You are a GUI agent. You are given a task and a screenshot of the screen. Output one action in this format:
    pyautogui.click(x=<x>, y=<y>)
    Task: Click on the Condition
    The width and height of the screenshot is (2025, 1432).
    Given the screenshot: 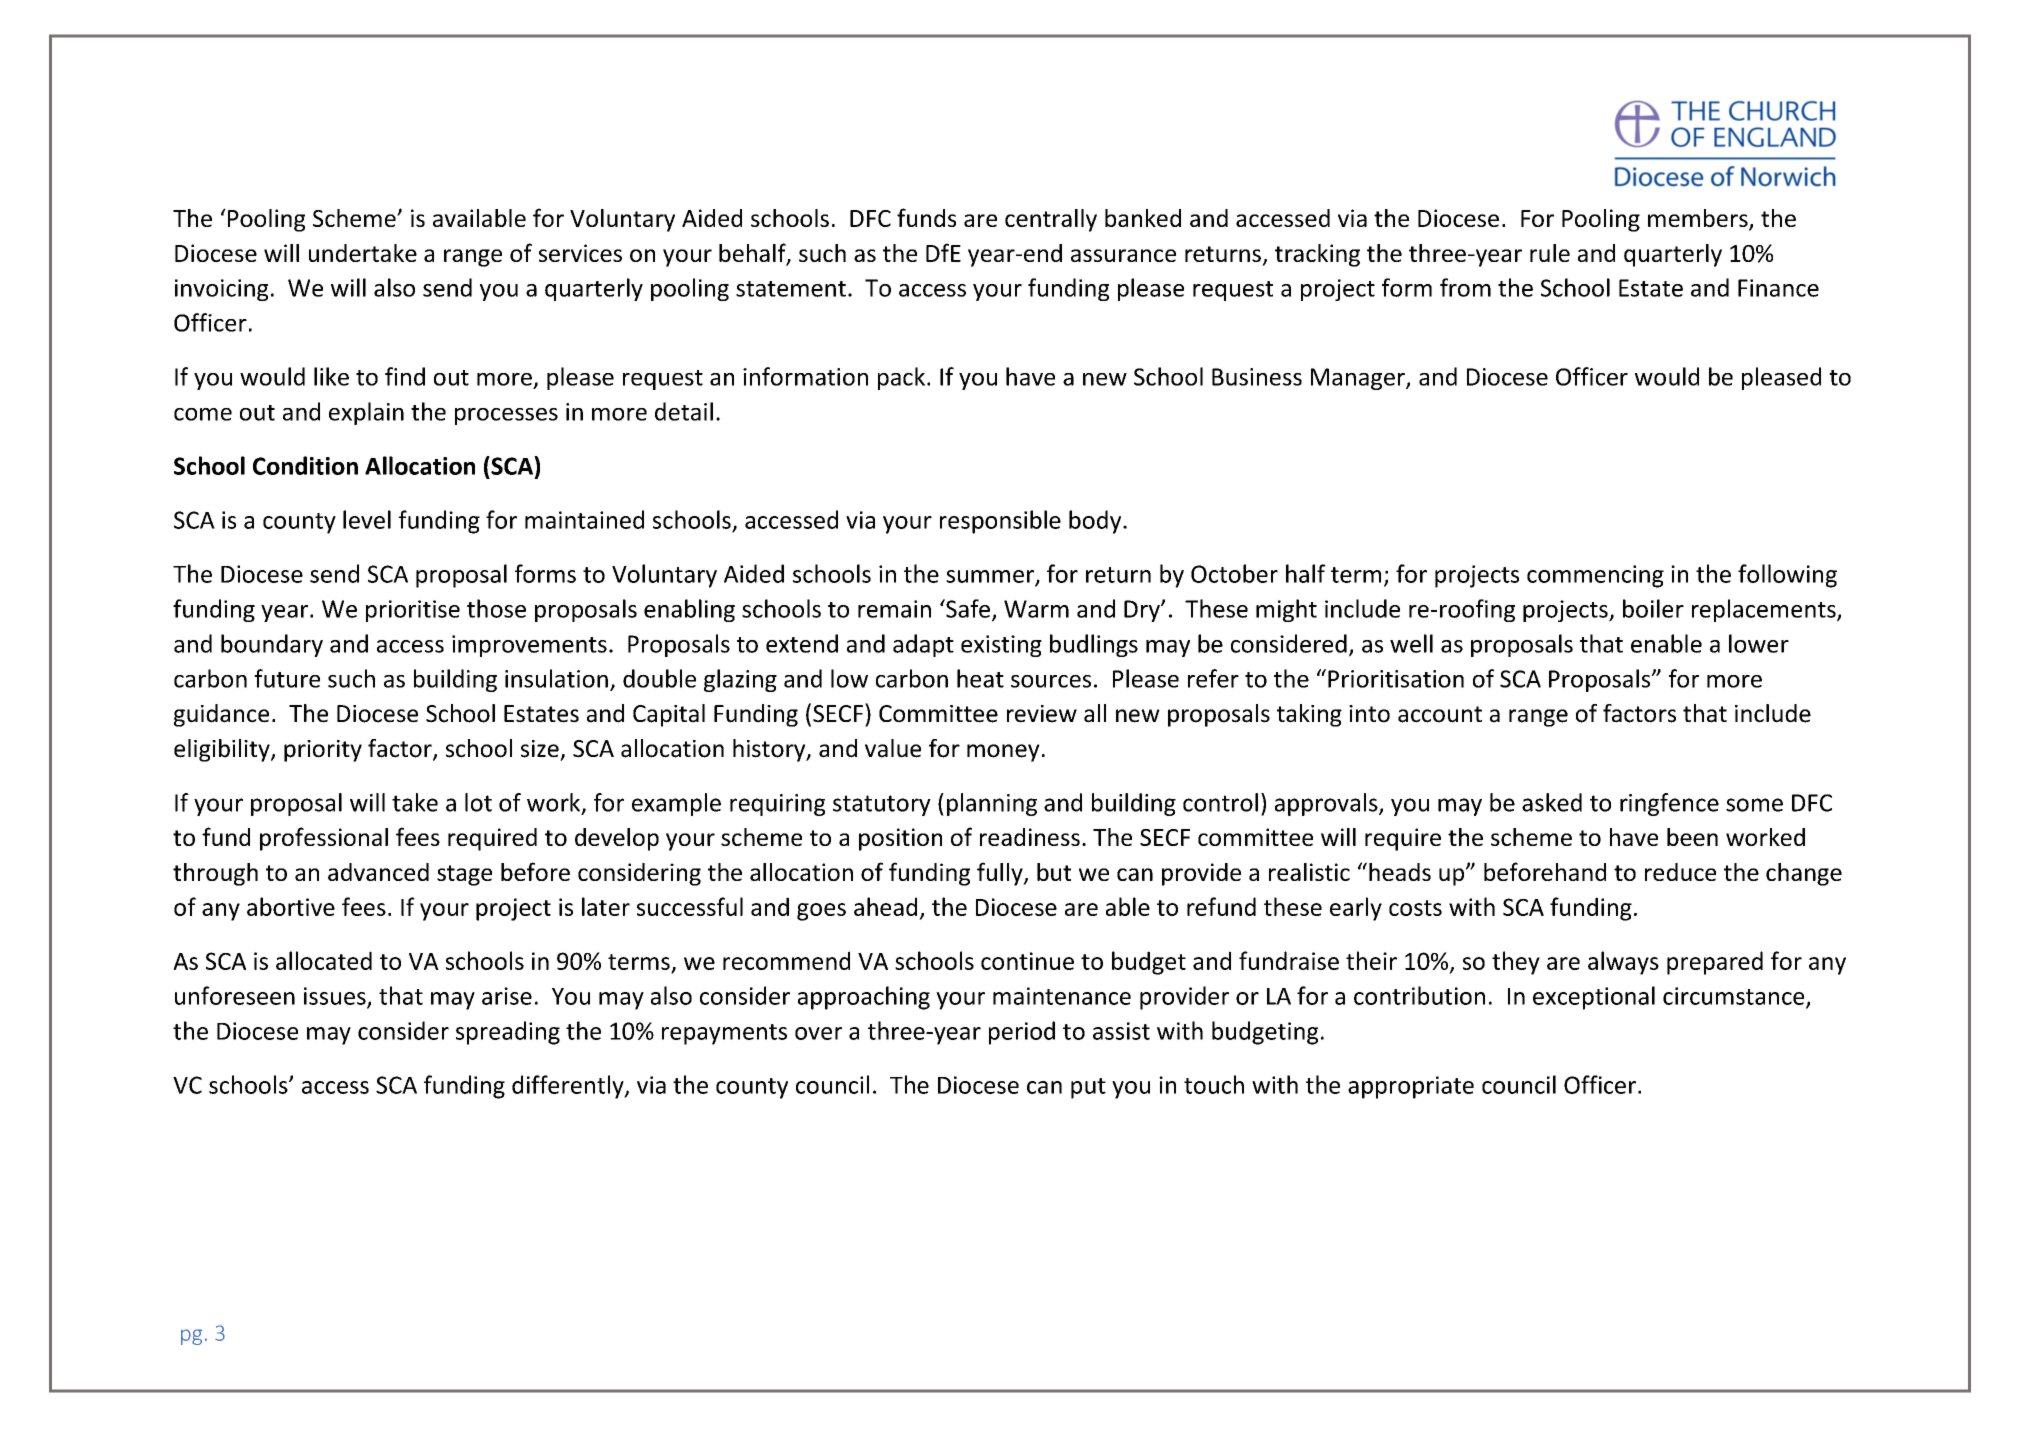 What is the action you would take?
    pyautogui.click(x=305, y=465)
